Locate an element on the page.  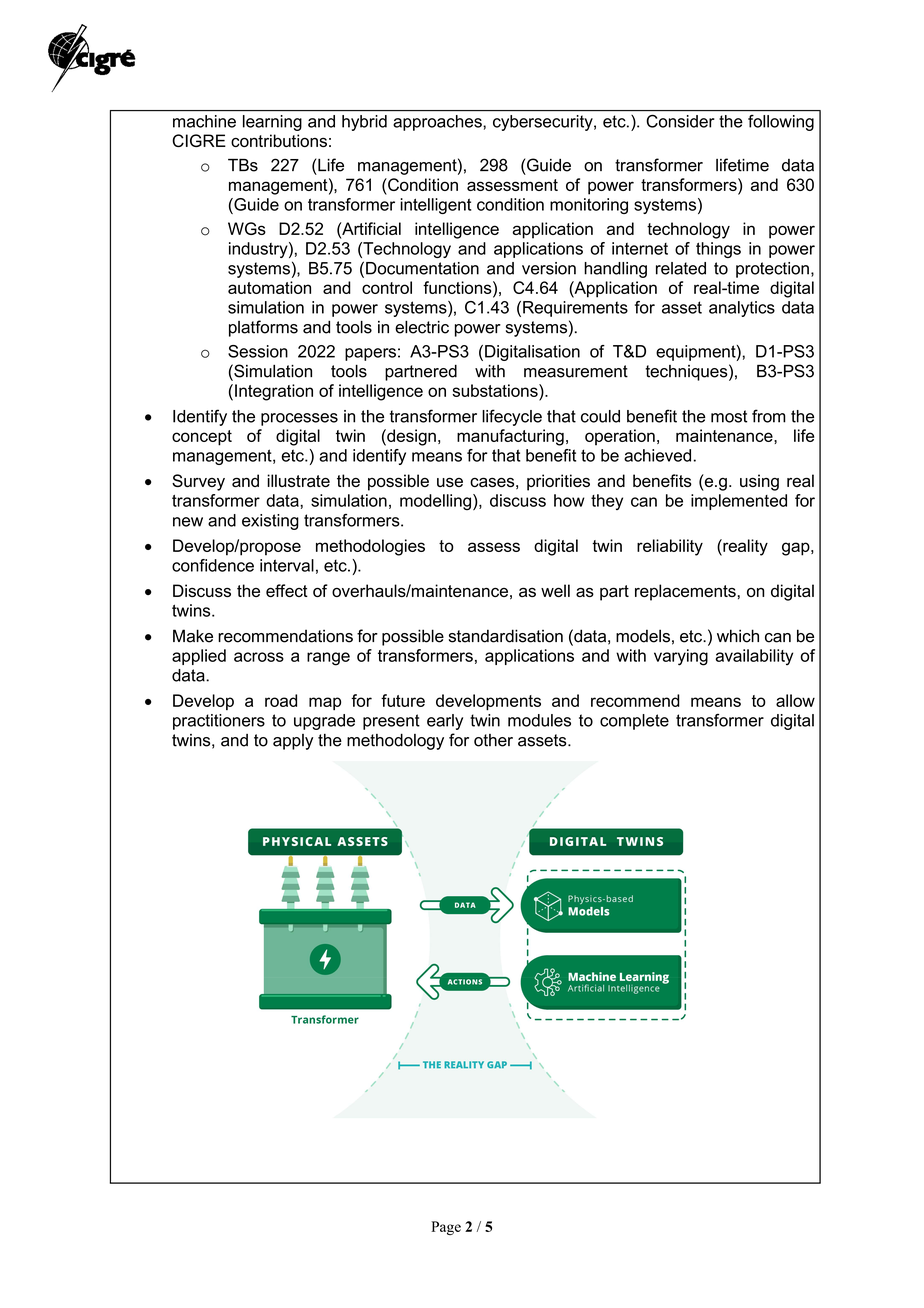
approaches is located at coordinates (438, 123).
